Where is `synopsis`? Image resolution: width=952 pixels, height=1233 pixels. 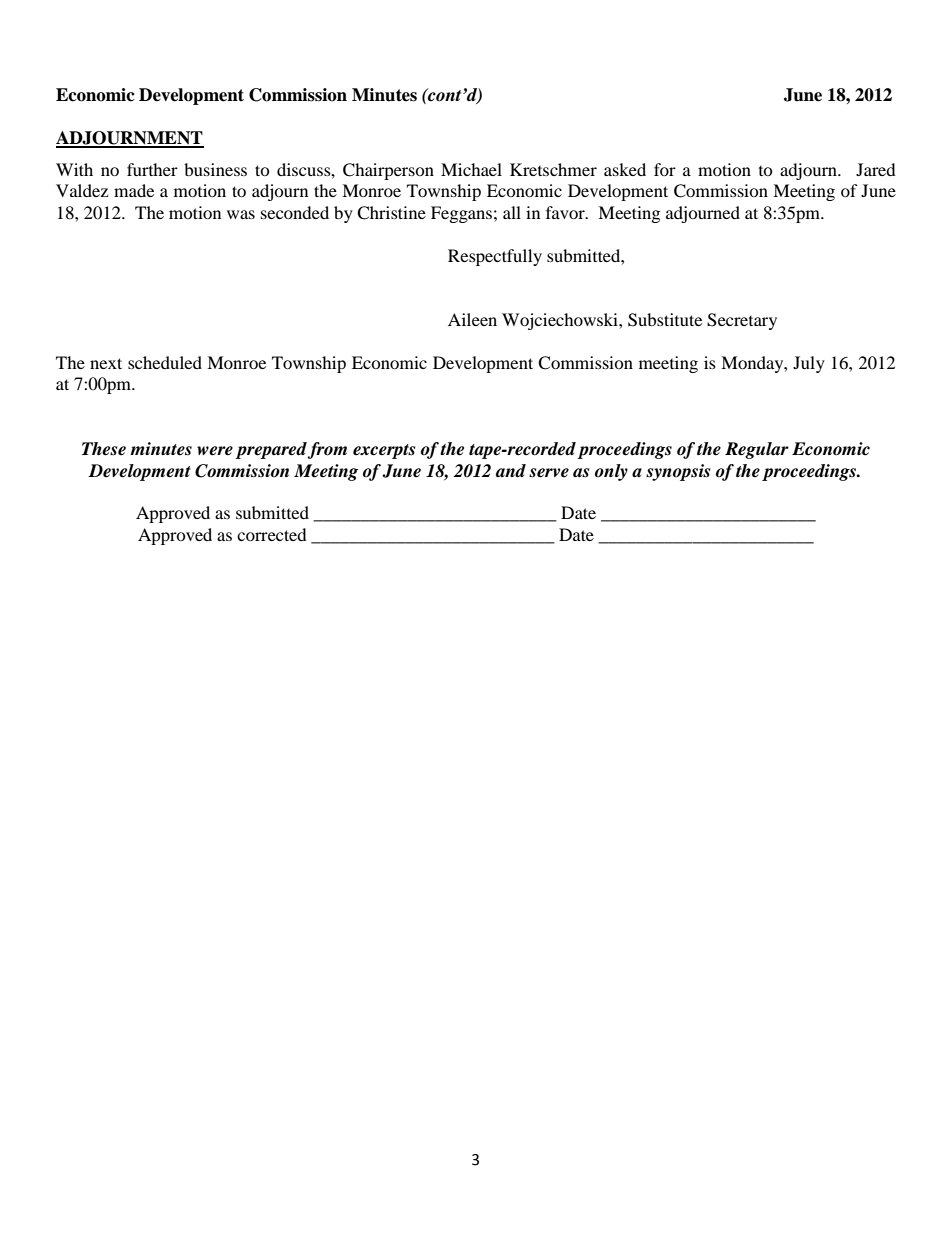 synopsis is located at coordinates (678, 472).
